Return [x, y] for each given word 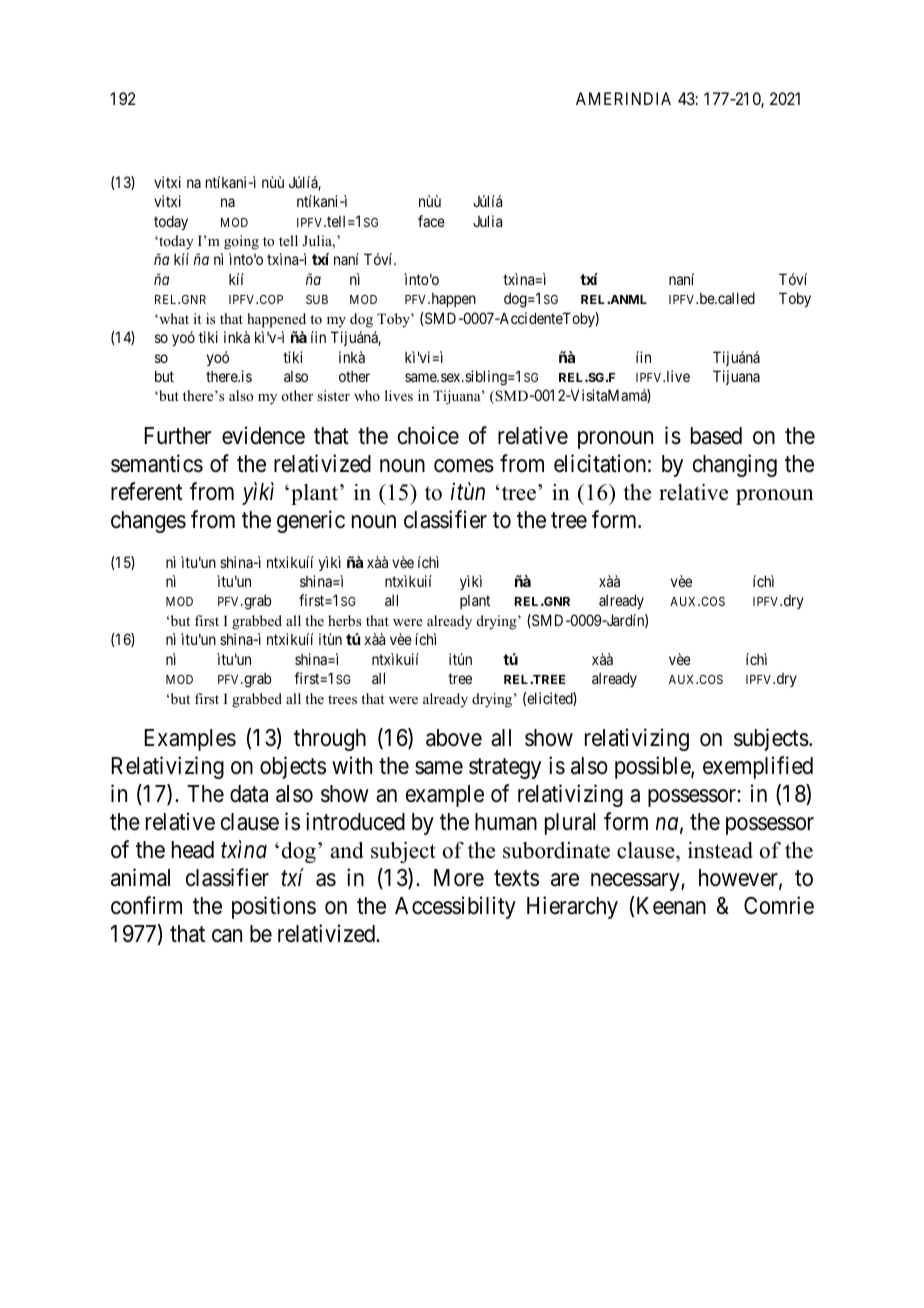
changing [735, 465]
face [431, 221]
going [241, 242]
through [330, 740]
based [716, 436]
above [454, 738]
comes [464, 466]
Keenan [671, 906]
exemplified [758, 767]
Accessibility [455, 907]
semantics [157, 463]
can [227, 936]
